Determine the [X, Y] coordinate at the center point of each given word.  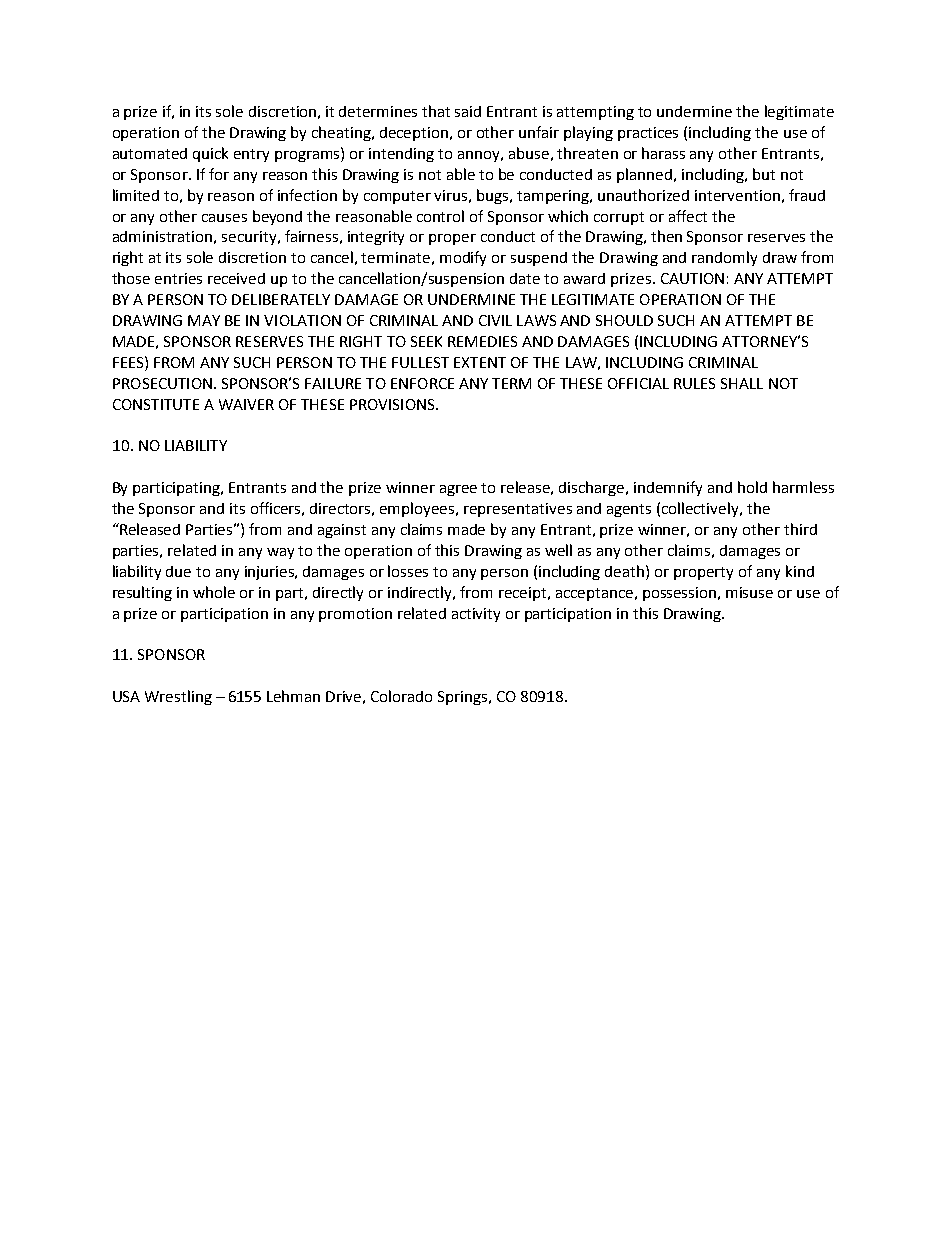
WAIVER [246, 404]
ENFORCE [422, 383]
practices [648, 134]
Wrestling [178, 697]
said [468, 111]
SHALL [742, 383]
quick [210, 154]
